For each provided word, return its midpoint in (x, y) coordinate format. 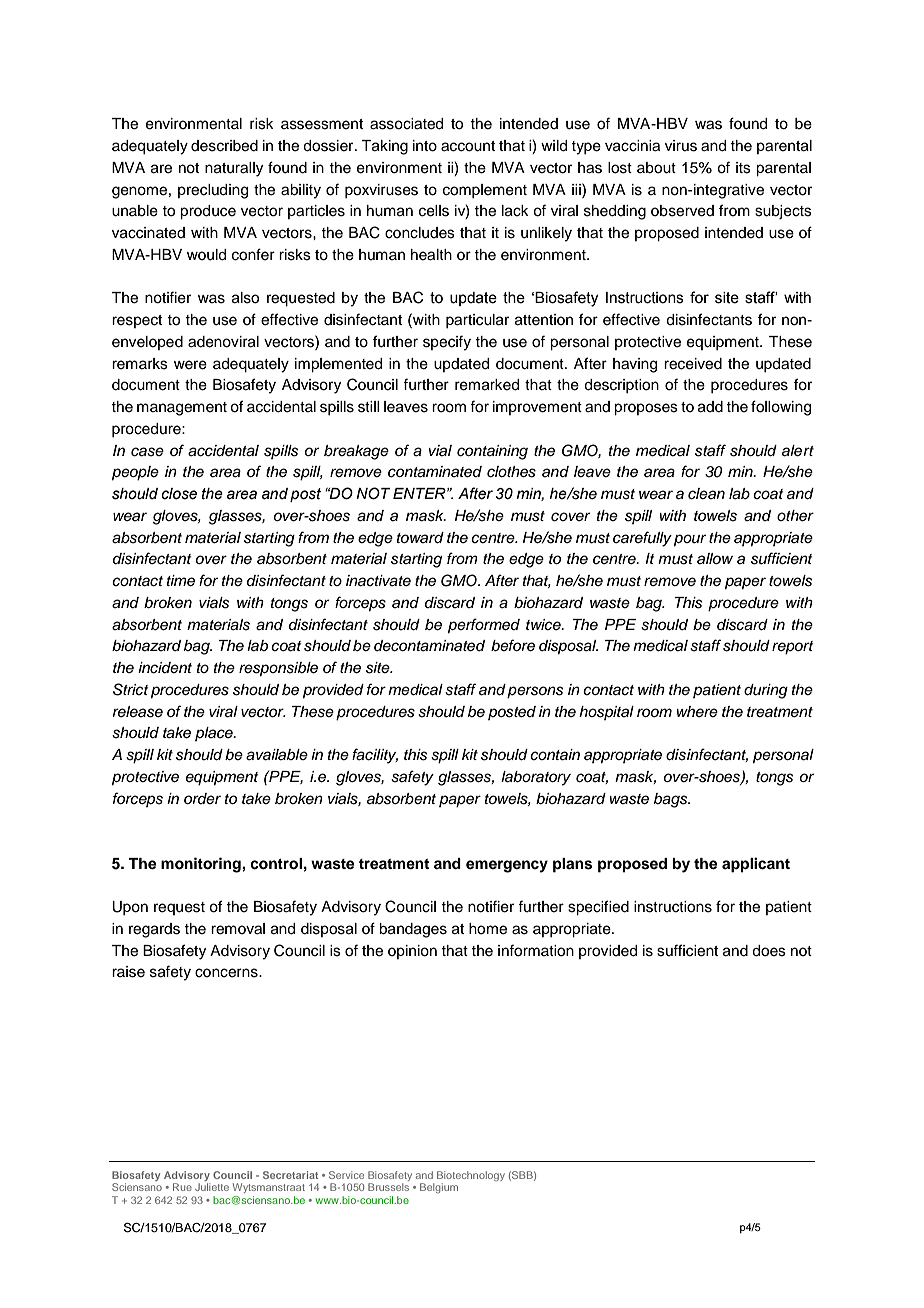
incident (165, 668)
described (224, 146)
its (743, 168)
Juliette (212, 1187)
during (766, 691)
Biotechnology (471, 1177)
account (468, 146)
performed (484, 626)
